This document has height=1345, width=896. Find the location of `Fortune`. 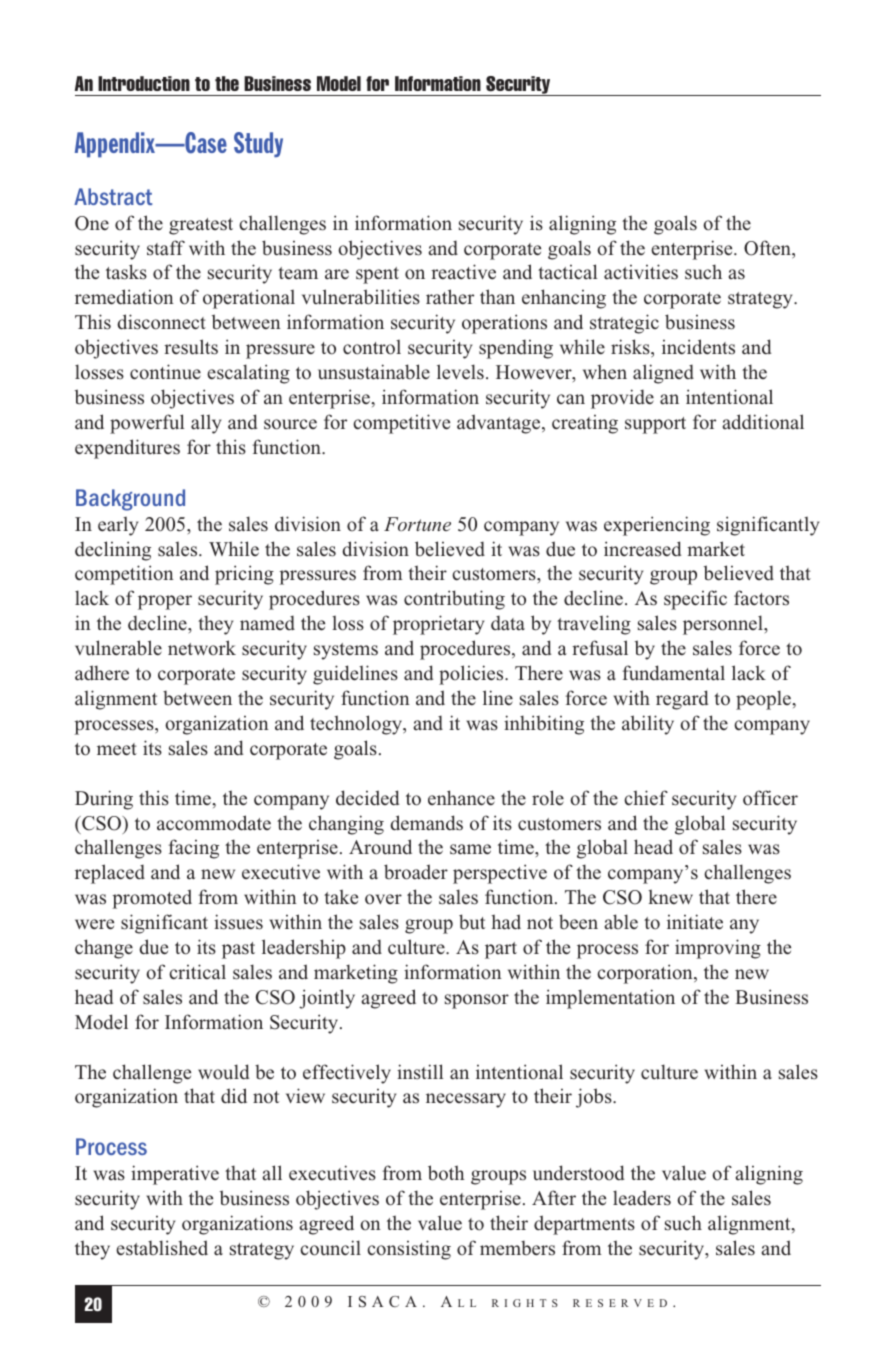

Fortune is located at coordinates (417, 524).
